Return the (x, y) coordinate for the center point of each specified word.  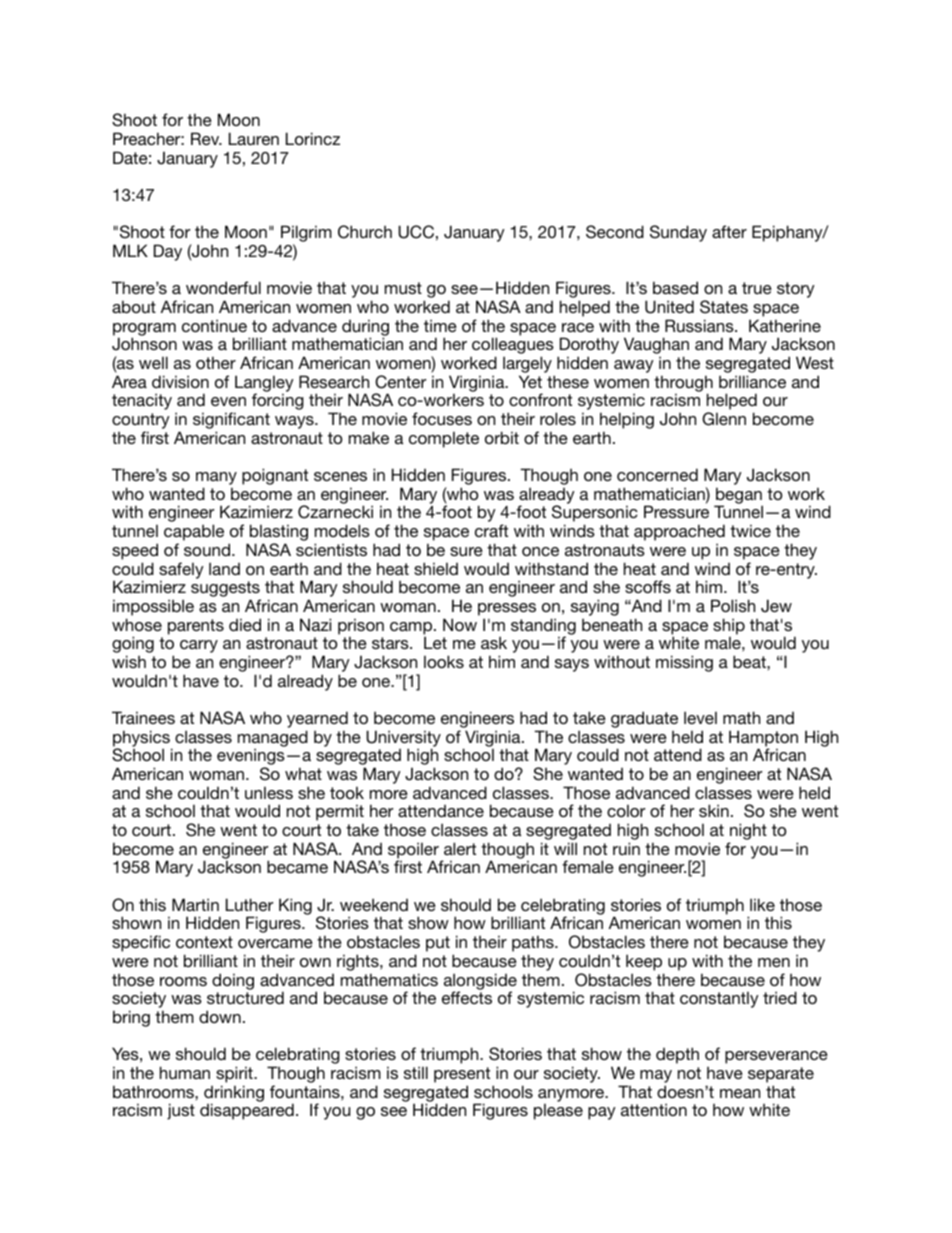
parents (196, 627)
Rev (206, 138)
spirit (235, 1074)
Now (460, 624)
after (729, 231)
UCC (416, 232)
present (462, 1075)
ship (729, 627)
